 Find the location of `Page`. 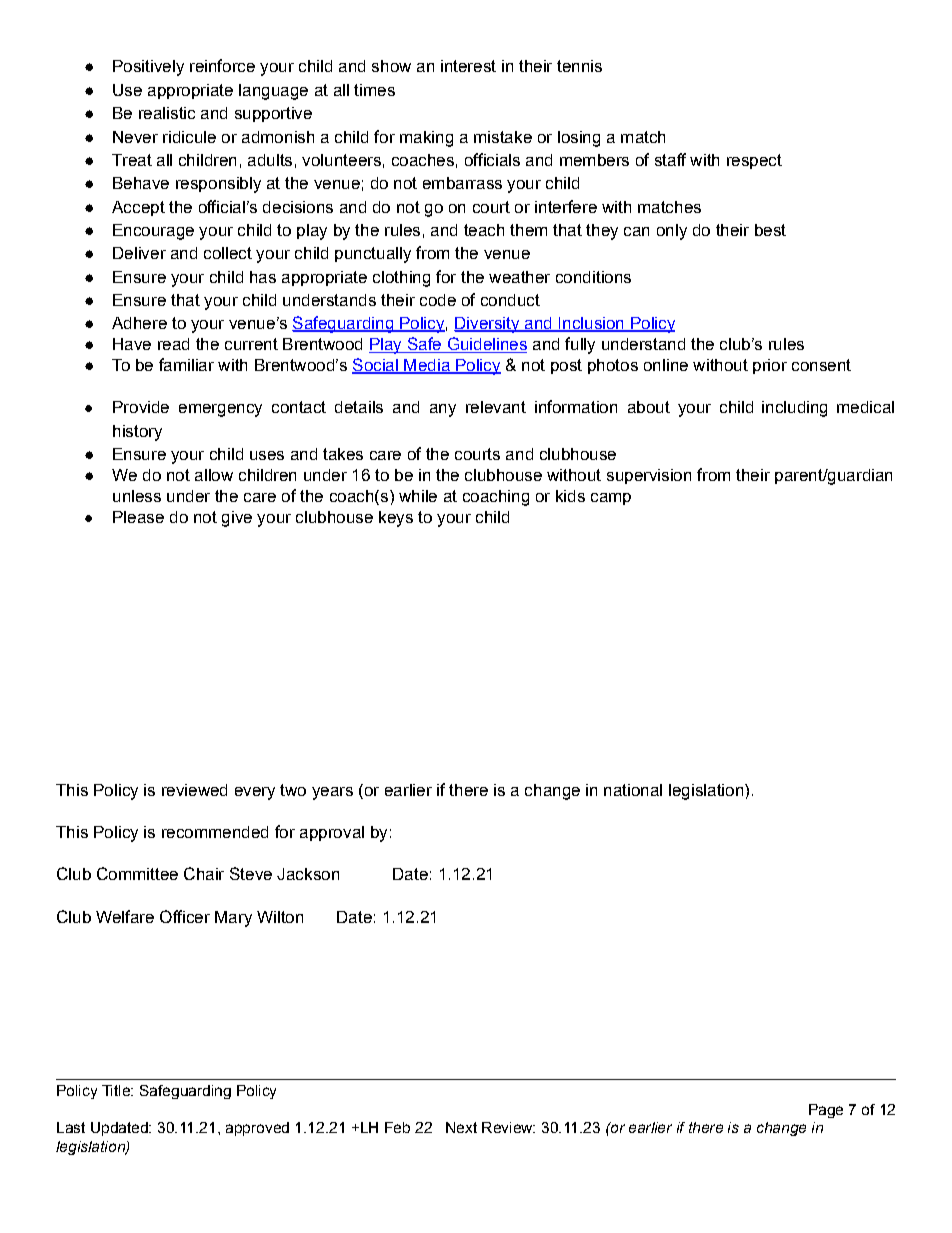

Page is located at coordinates (826, 1111).
